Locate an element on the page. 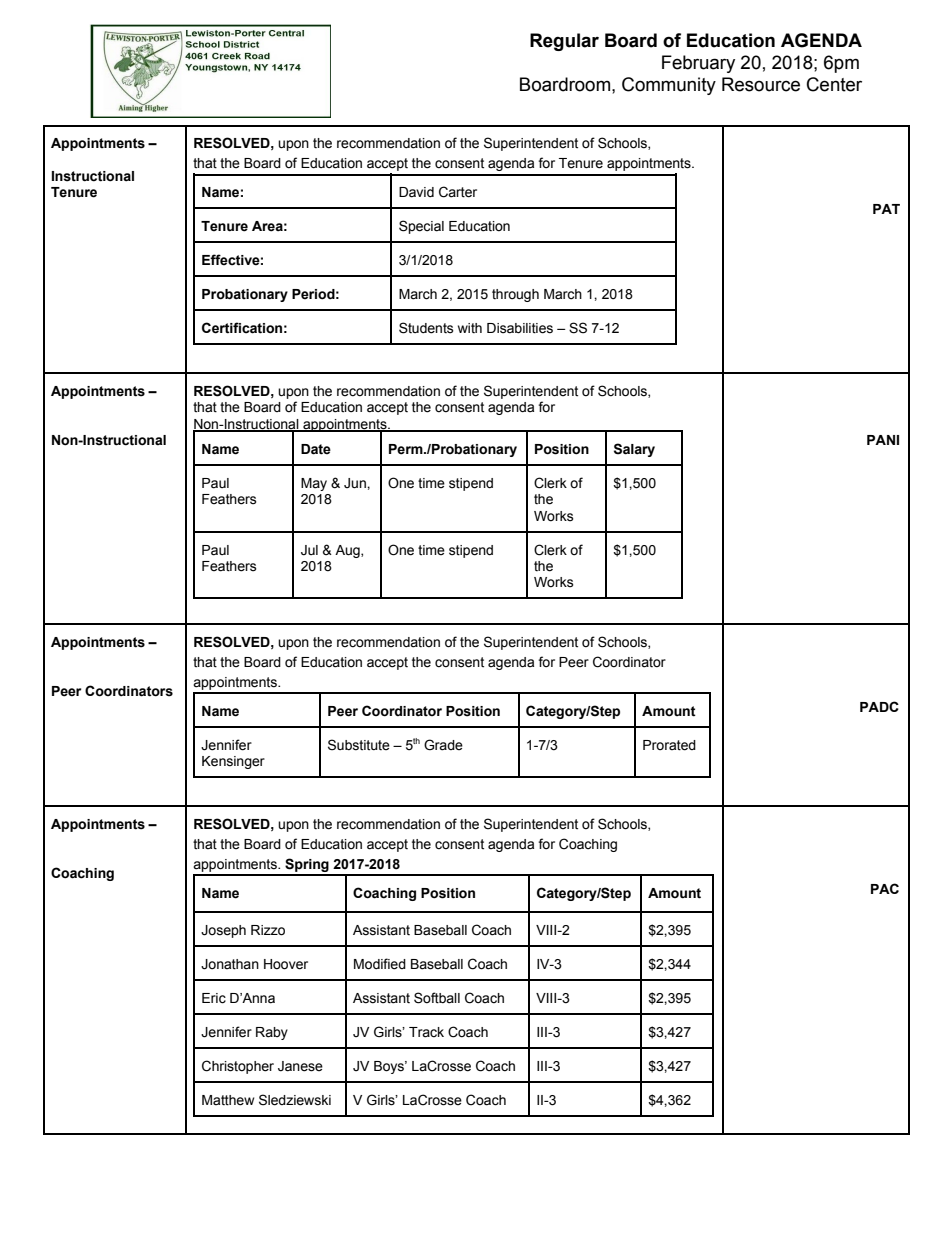 The width and height of the image is (952, 1233). Track is located at coordinates (426, 1032).
